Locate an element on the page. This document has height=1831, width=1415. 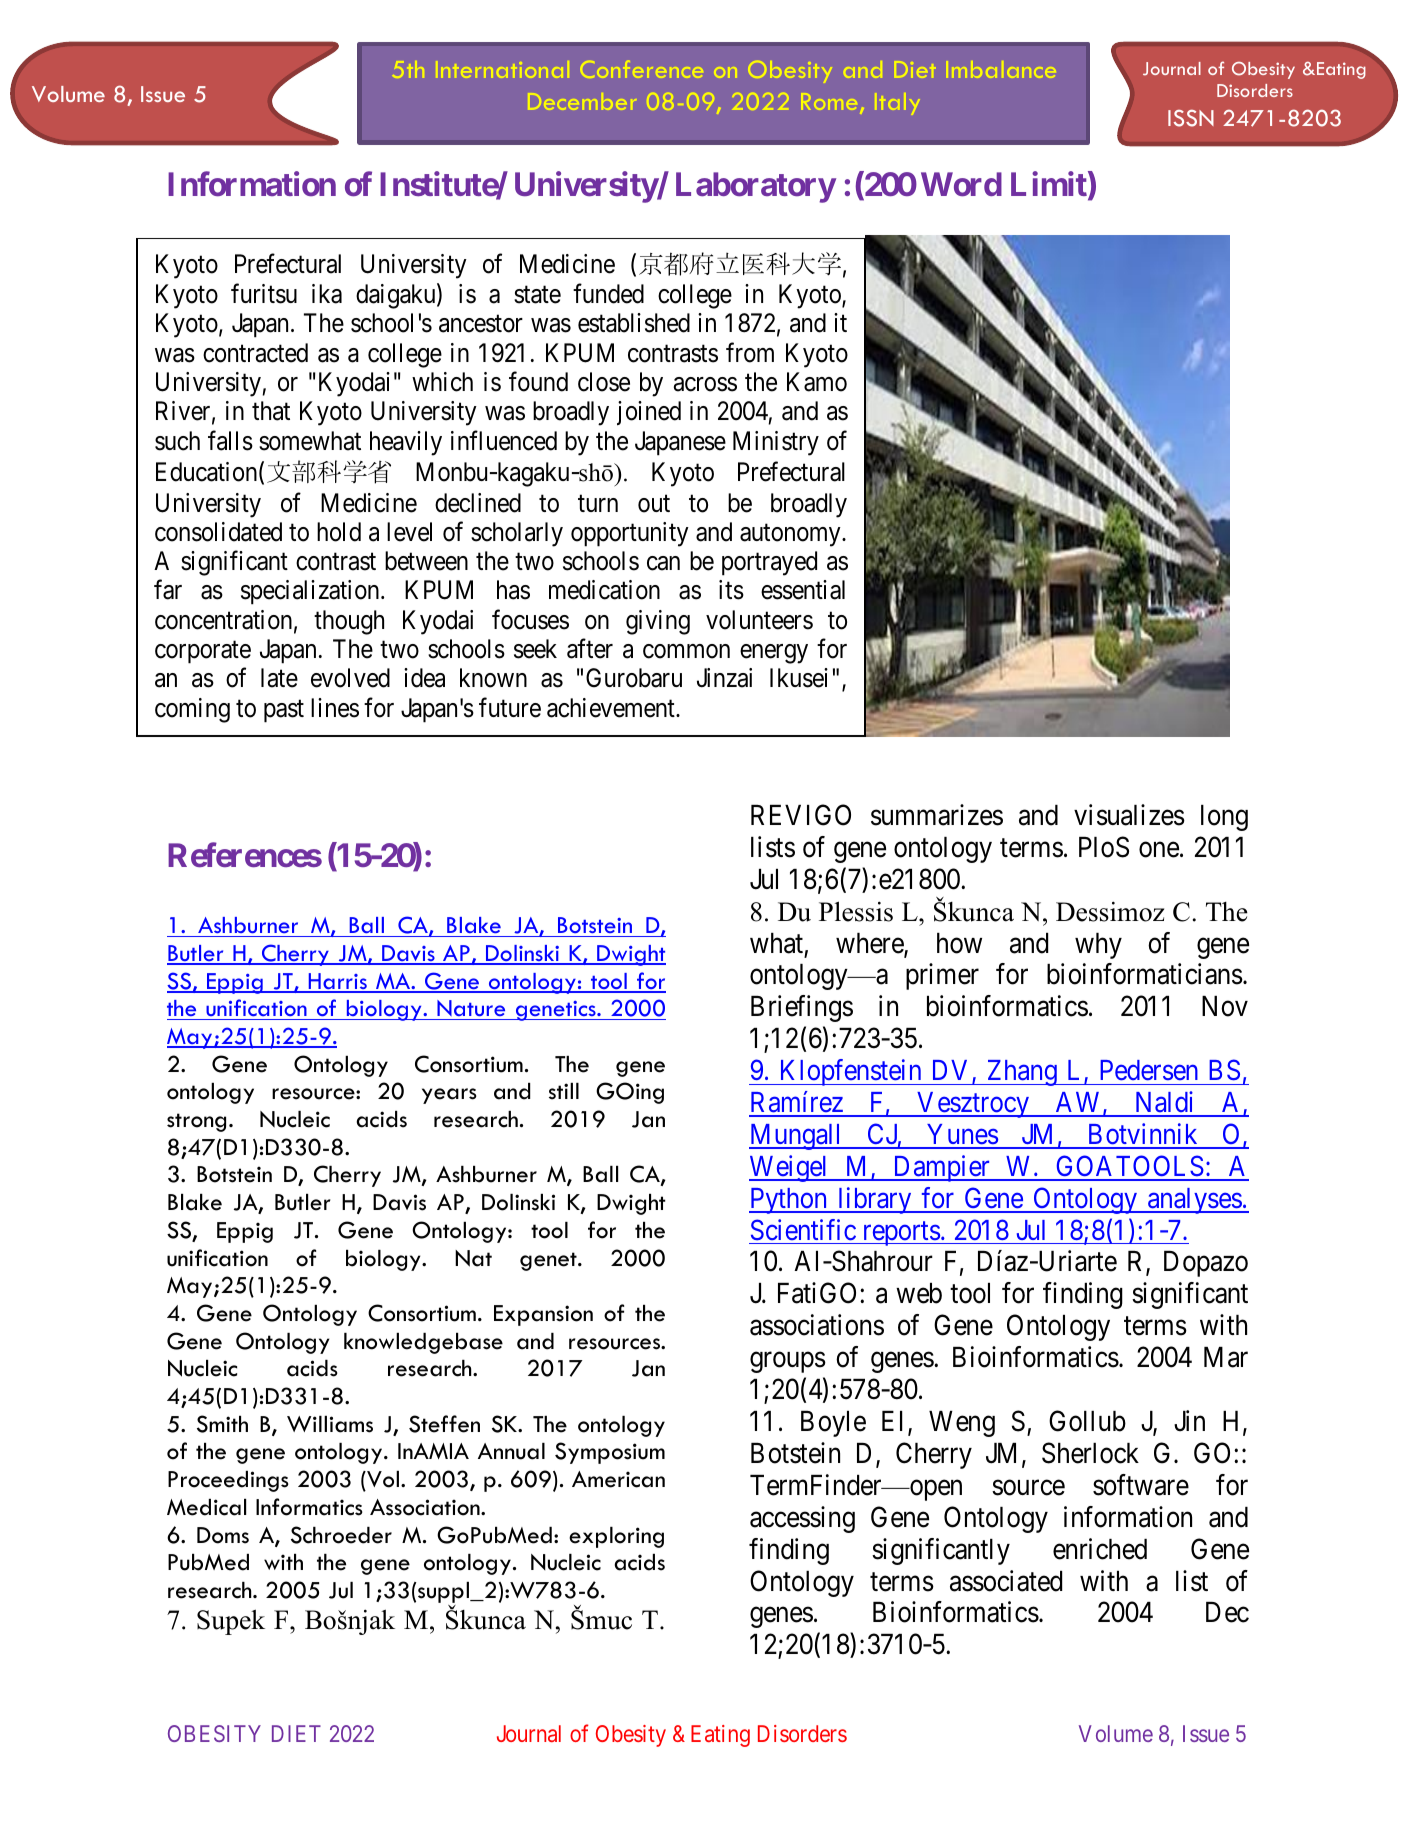
exploring is located at coordinates (616, 1537).
